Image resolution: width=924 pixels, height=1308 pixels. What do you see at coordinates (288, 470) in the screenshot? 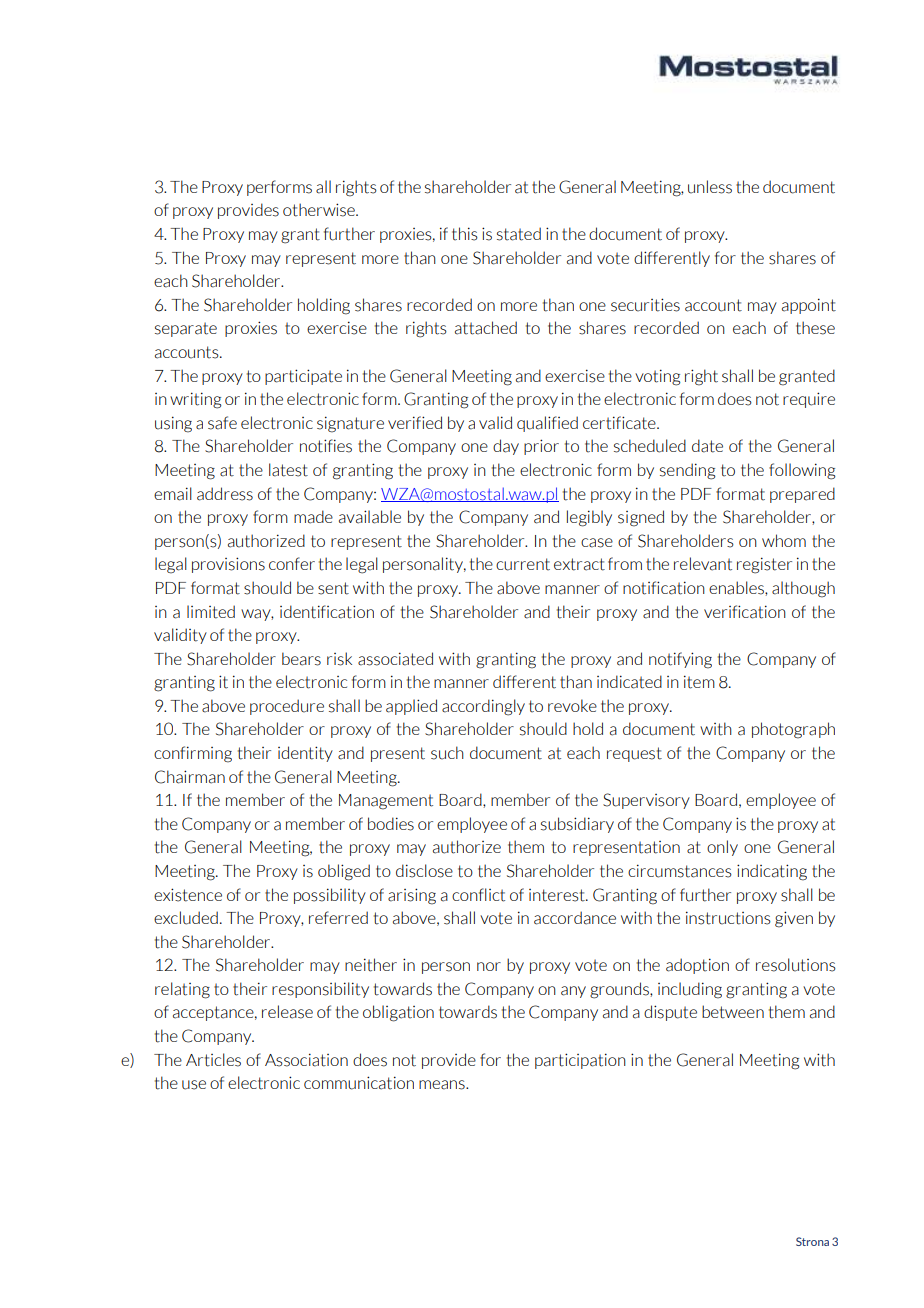
I see `latest` at bounding box center [288, 470].
